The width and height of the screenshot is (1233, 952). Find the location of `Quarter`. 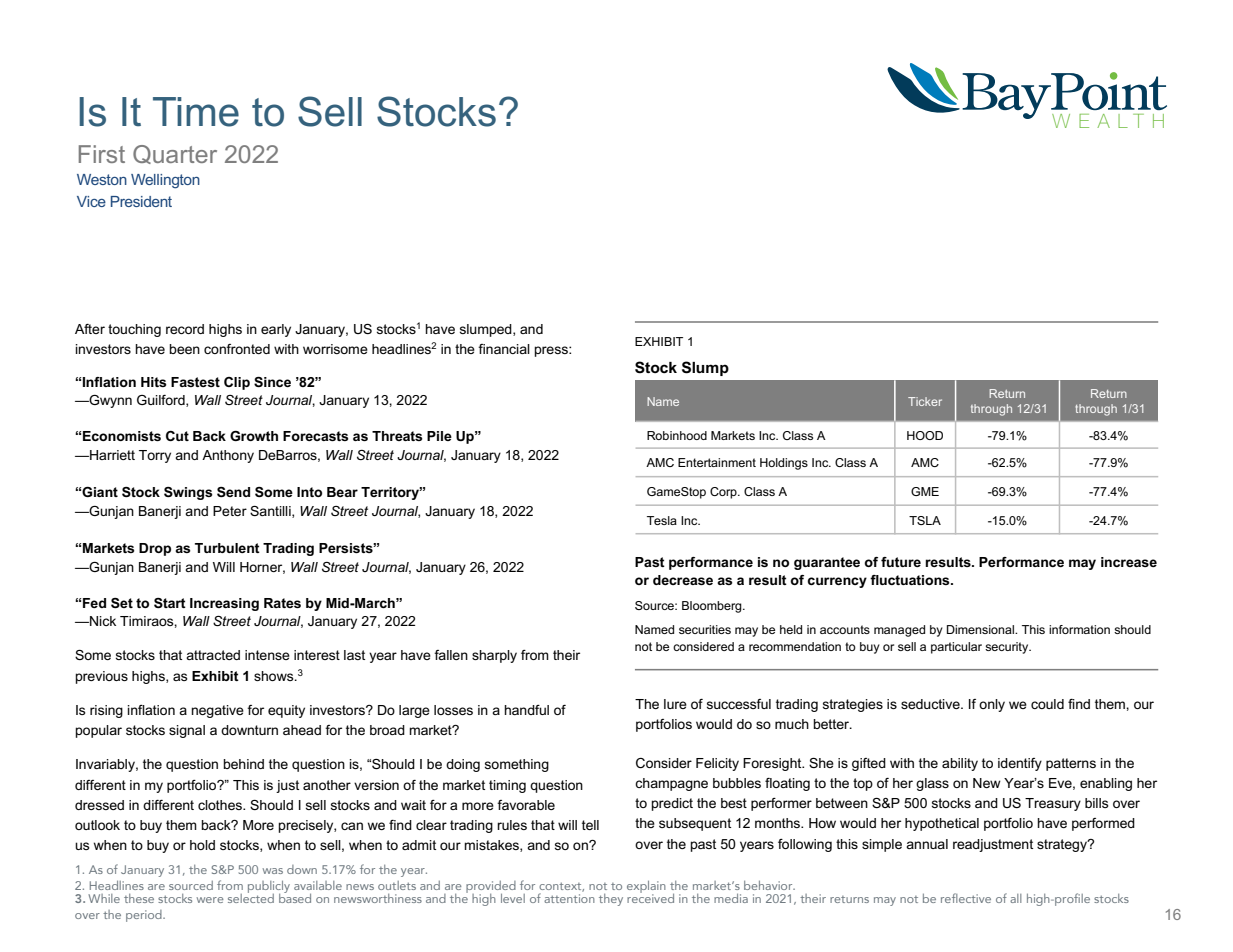

Quarter is located at coordinates (175, 154).
